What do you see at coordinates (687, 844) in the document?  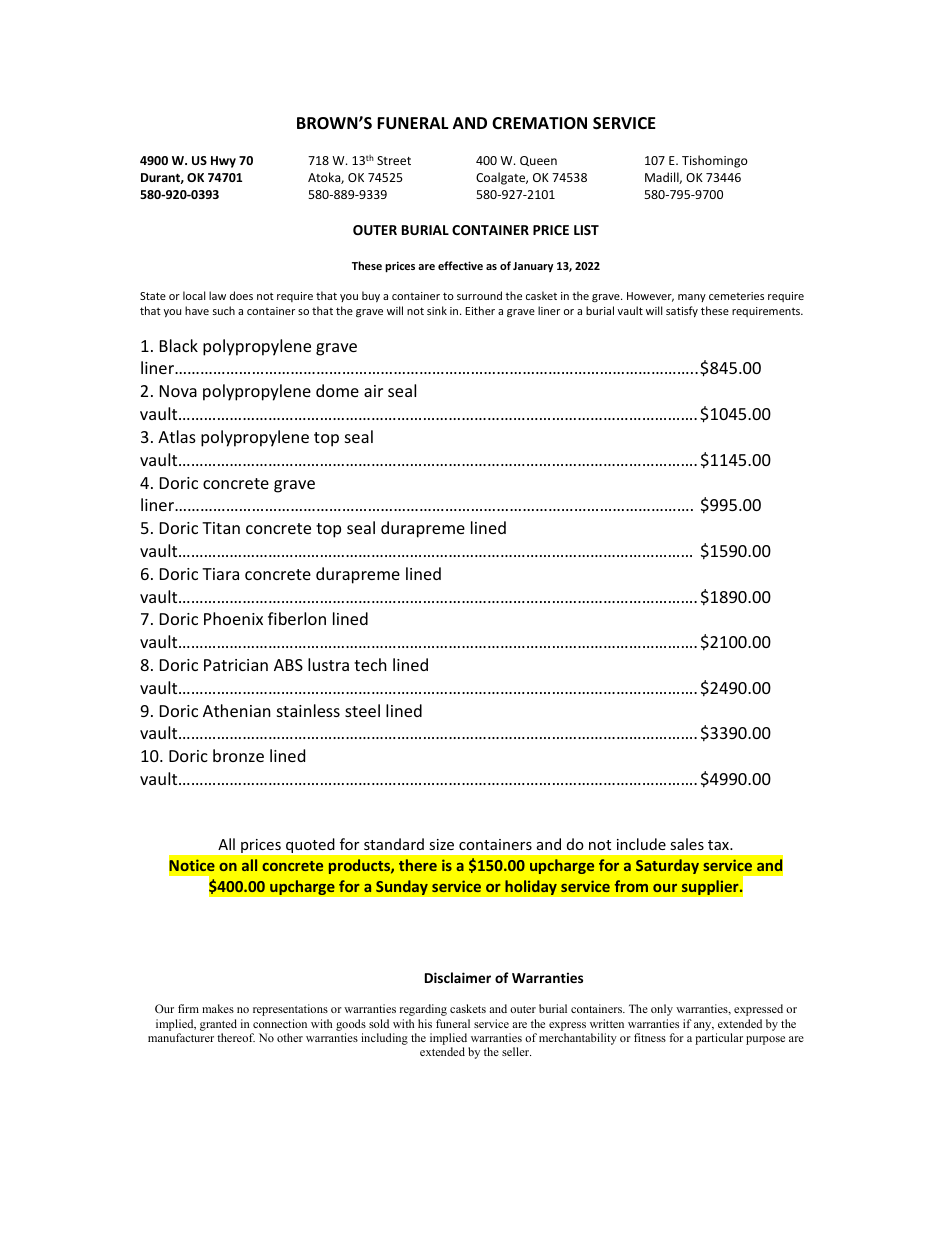 I see `sales` at bounding box center [687, 844].
